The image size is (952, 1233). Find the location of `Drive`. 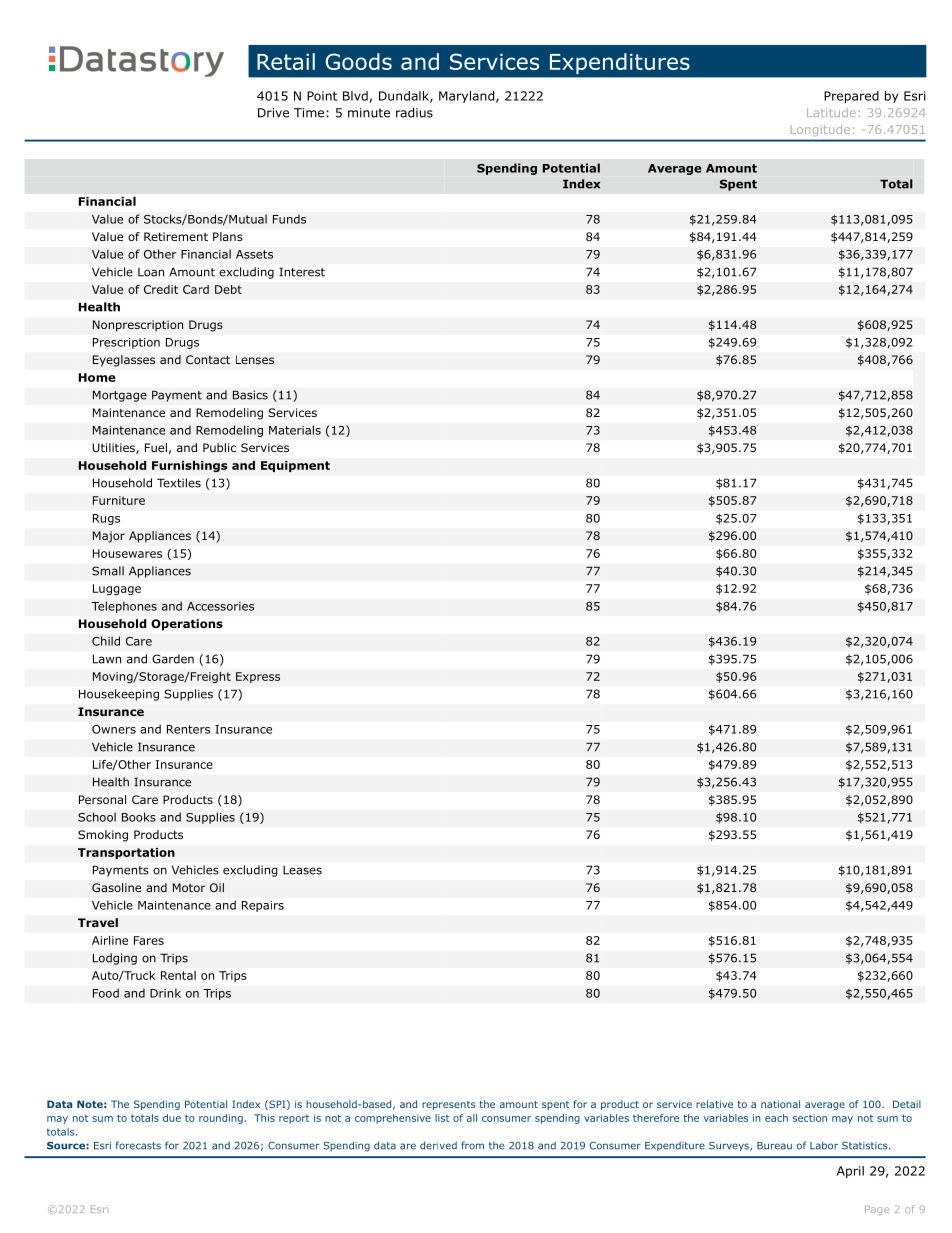

Drive is located at coordinates (273, 113).
